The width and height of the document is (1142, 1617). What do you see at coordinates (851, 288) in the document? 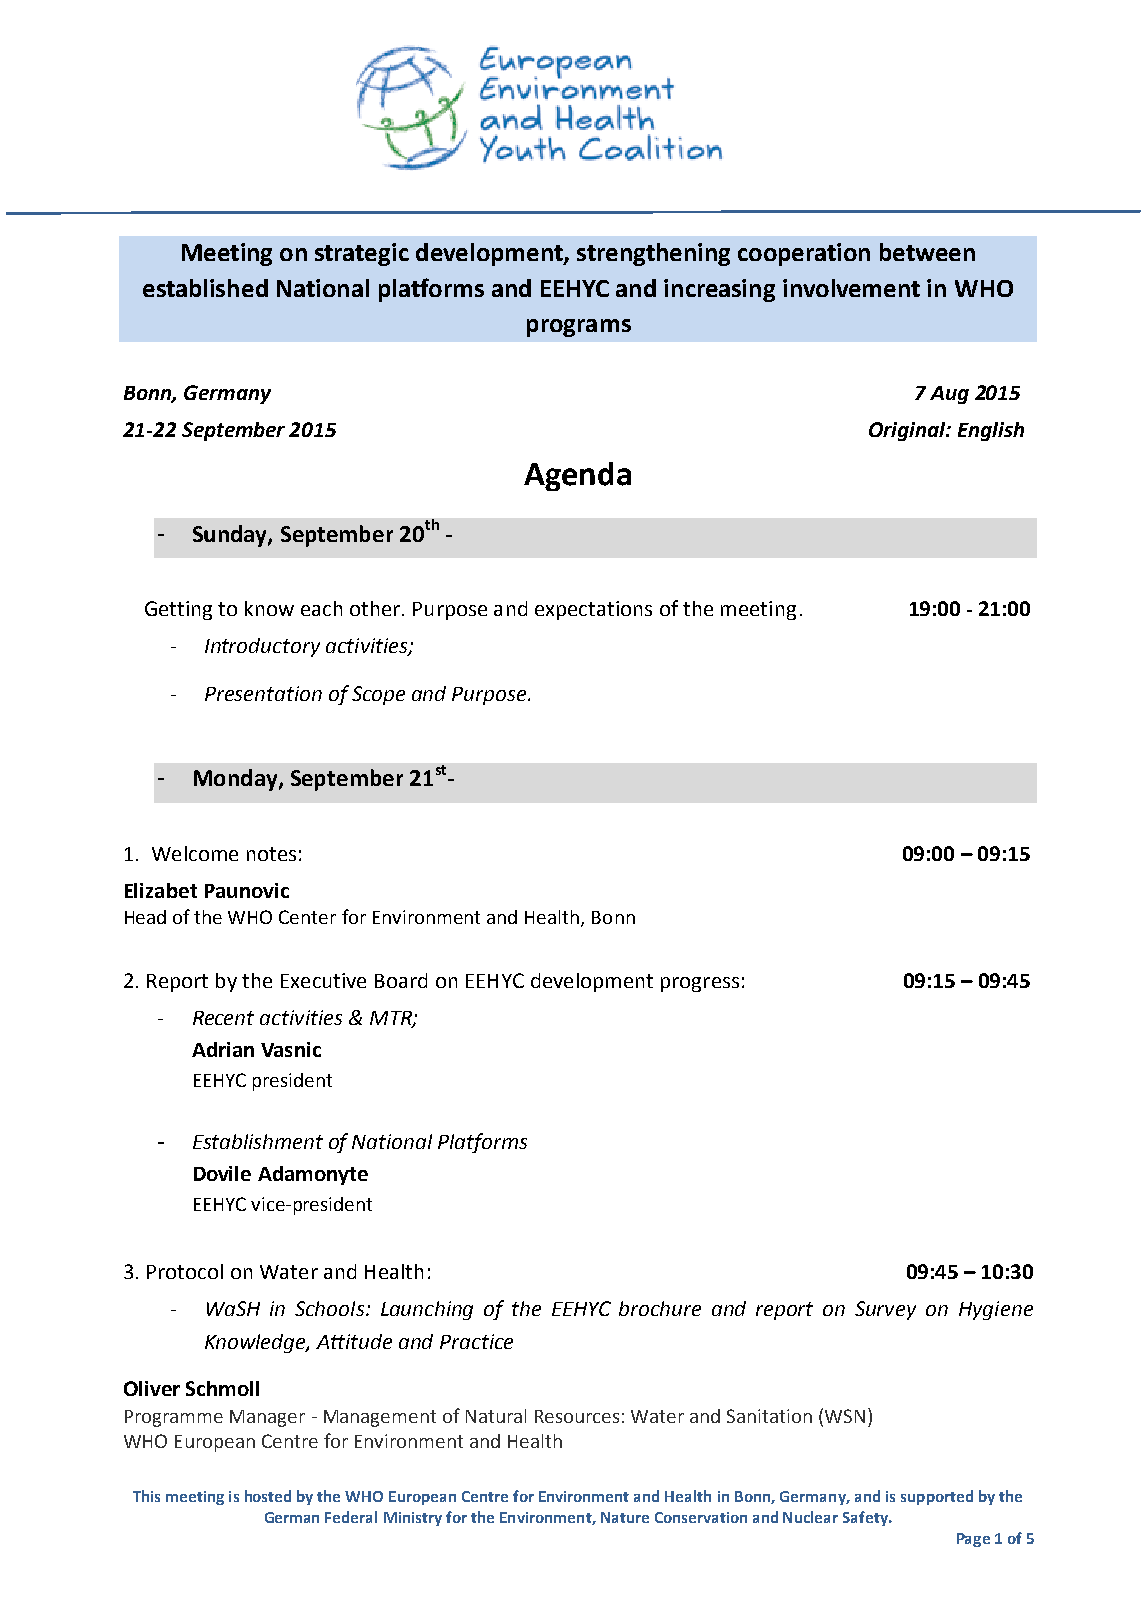
I see `involvement` at bounding box center [851, 288].
